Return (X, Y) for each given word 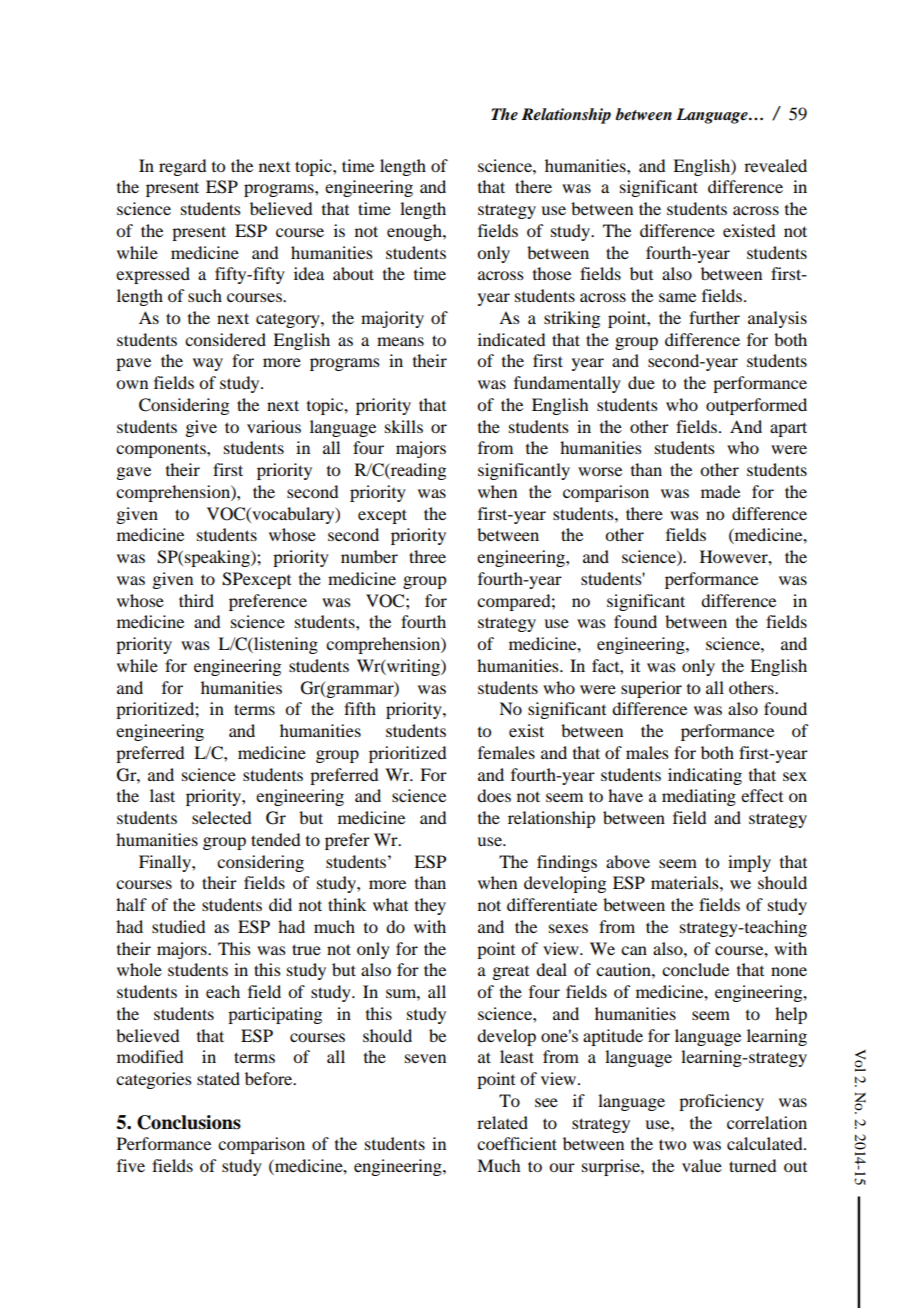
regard (182, 167)
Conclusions (189, 1122)
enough (415, 232)
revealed (775, 165)
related (502, 1122)
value (702, 1165)
